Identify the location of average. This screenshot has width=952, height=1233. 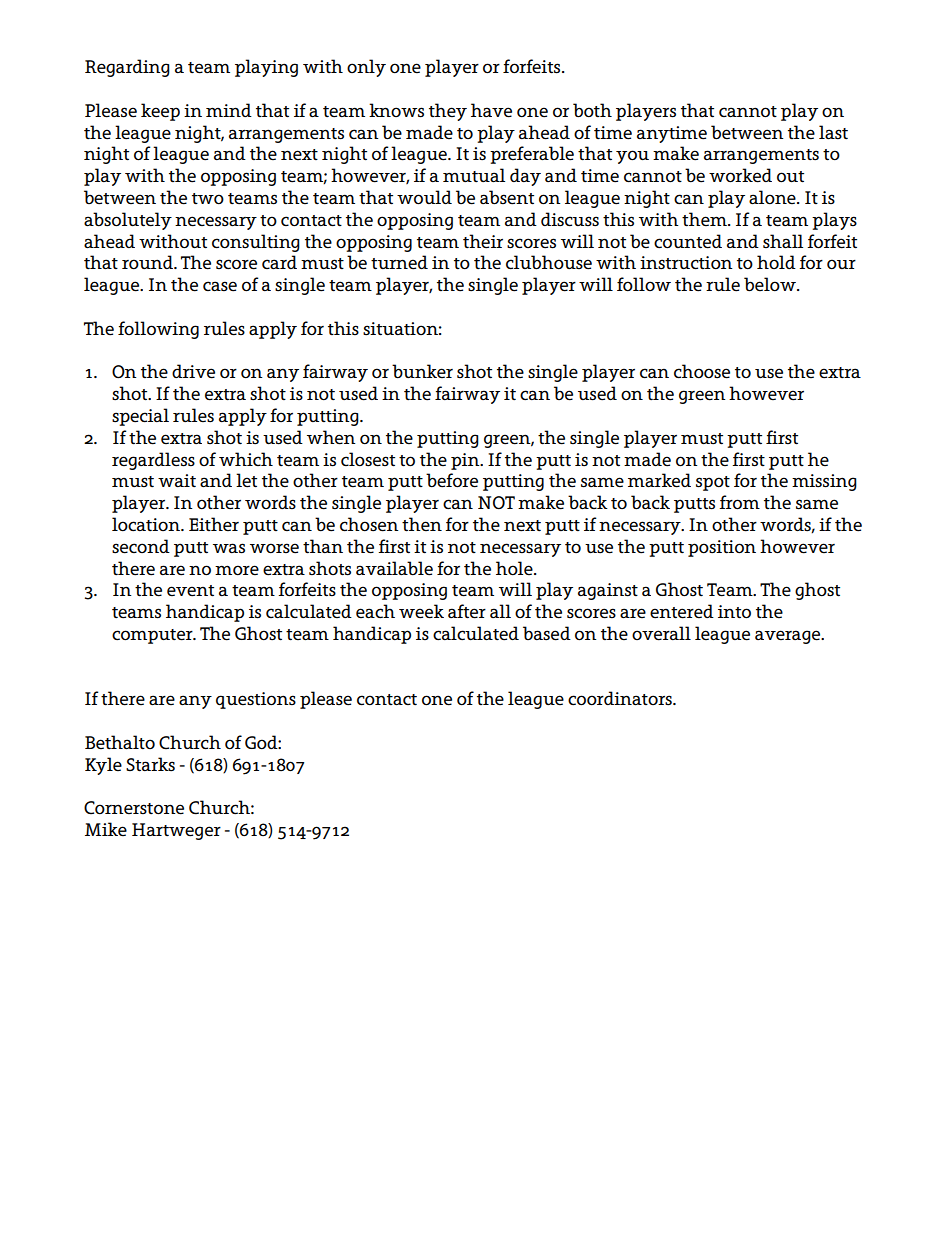
(789, 637).
